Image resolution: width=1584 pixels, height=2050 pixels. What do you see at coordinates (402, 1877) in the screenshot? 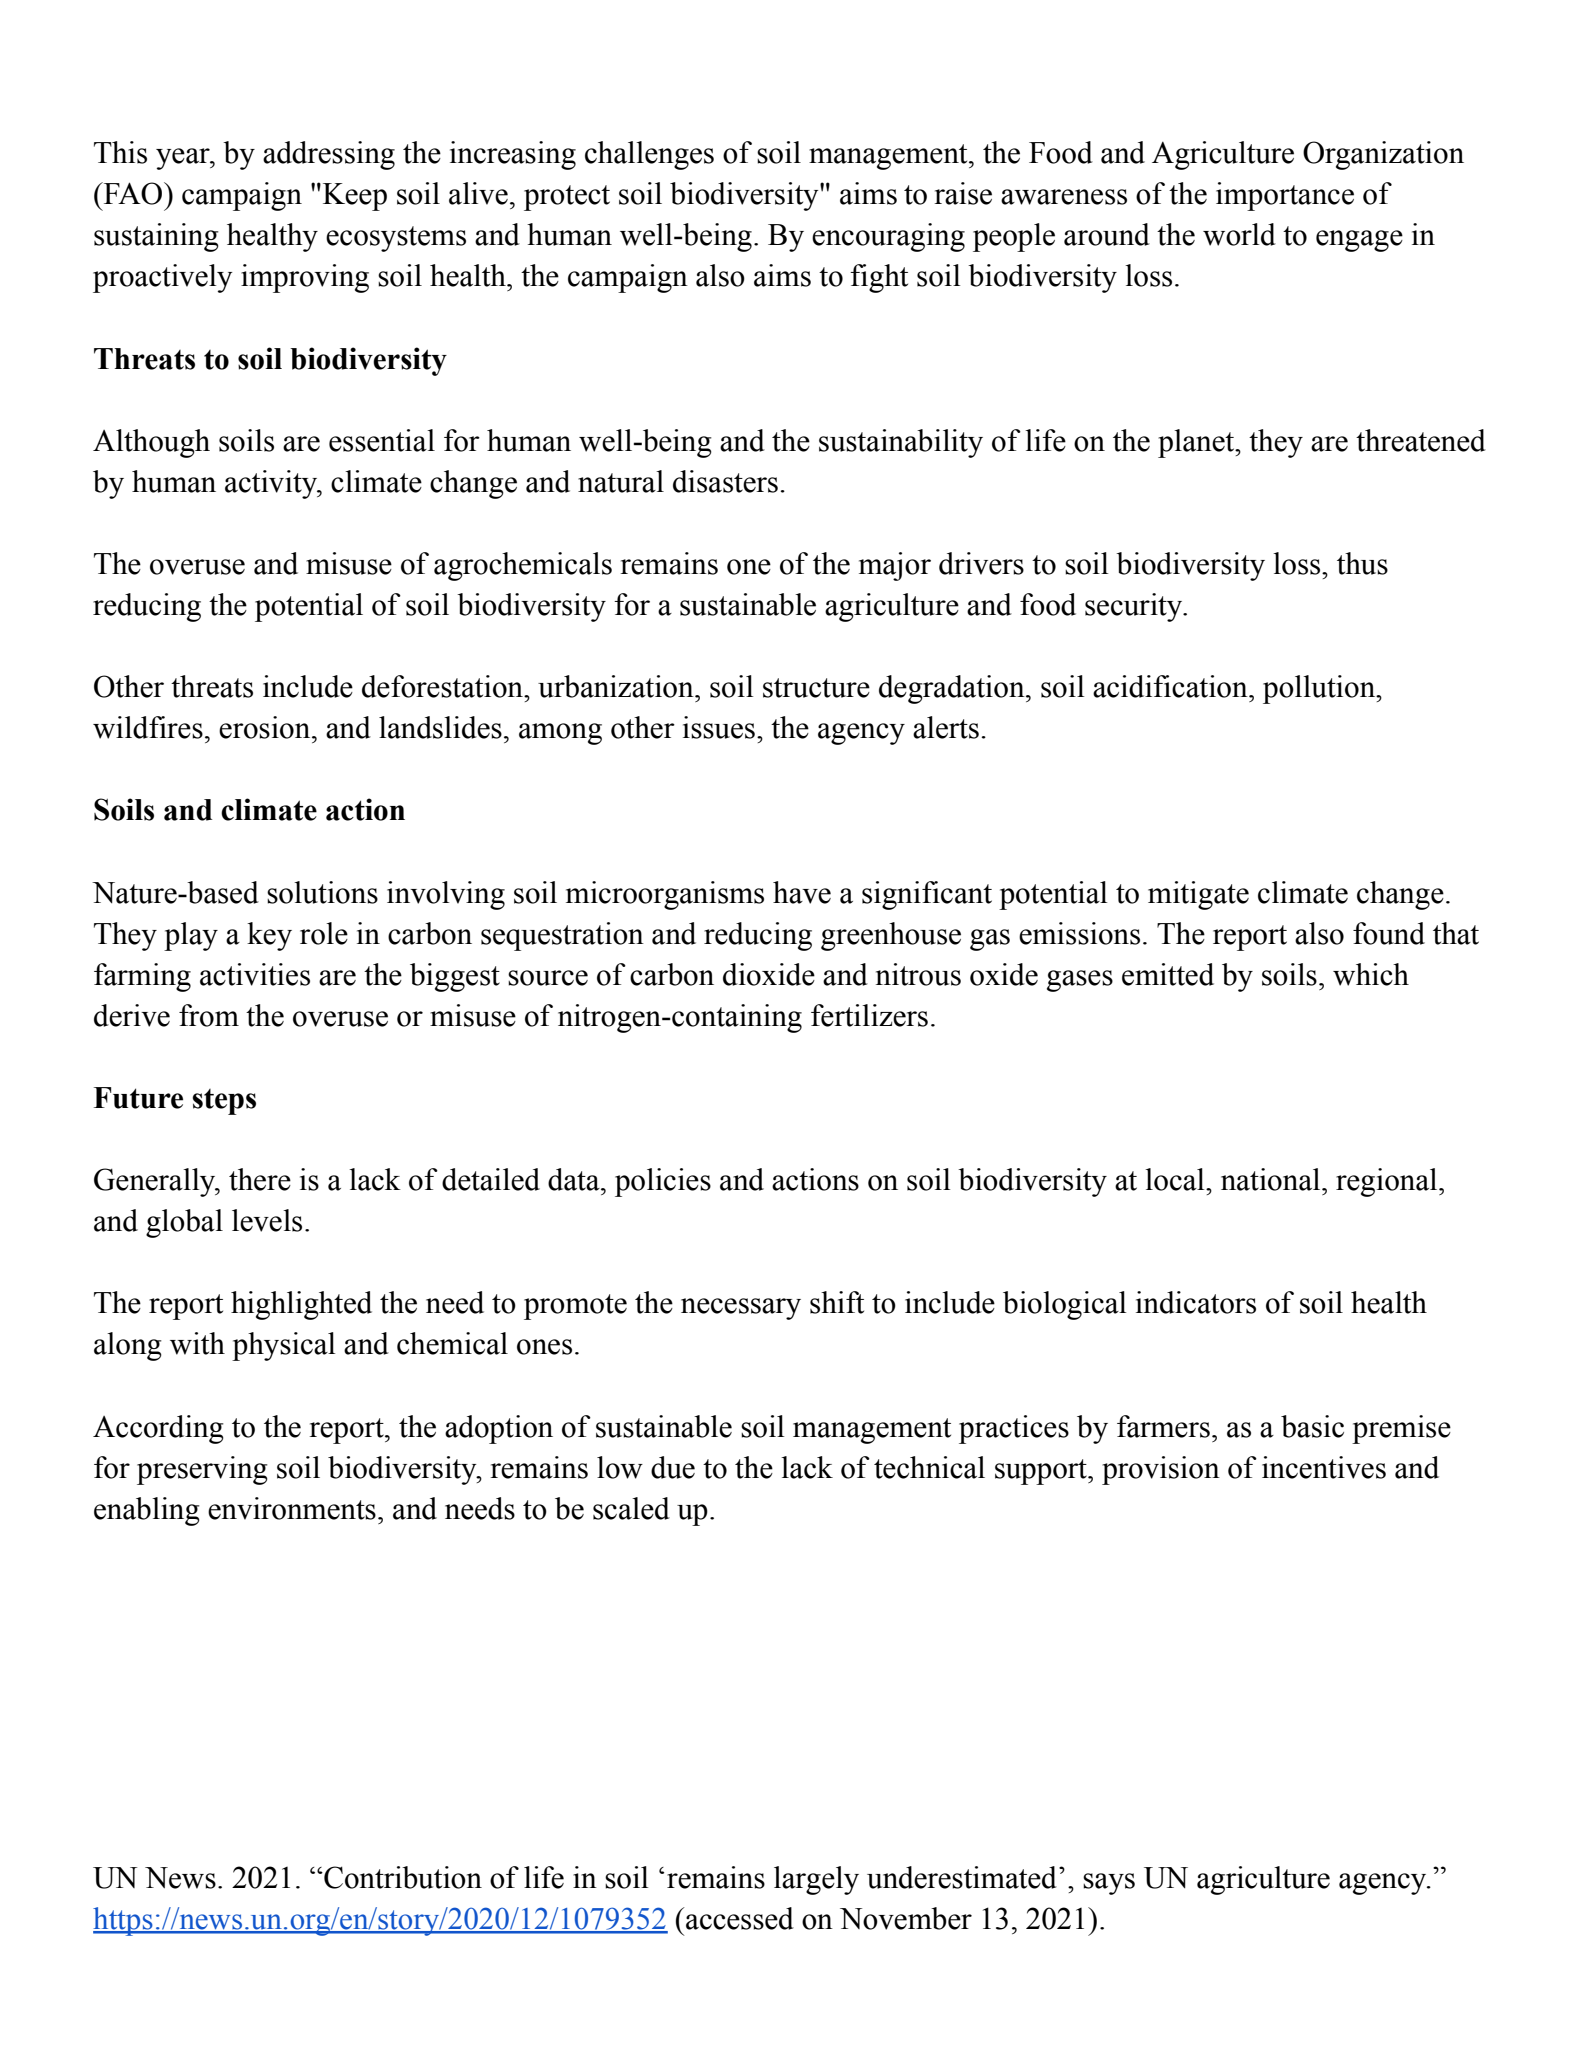
I see `Contribution` at bounding box center [402, 1877].
